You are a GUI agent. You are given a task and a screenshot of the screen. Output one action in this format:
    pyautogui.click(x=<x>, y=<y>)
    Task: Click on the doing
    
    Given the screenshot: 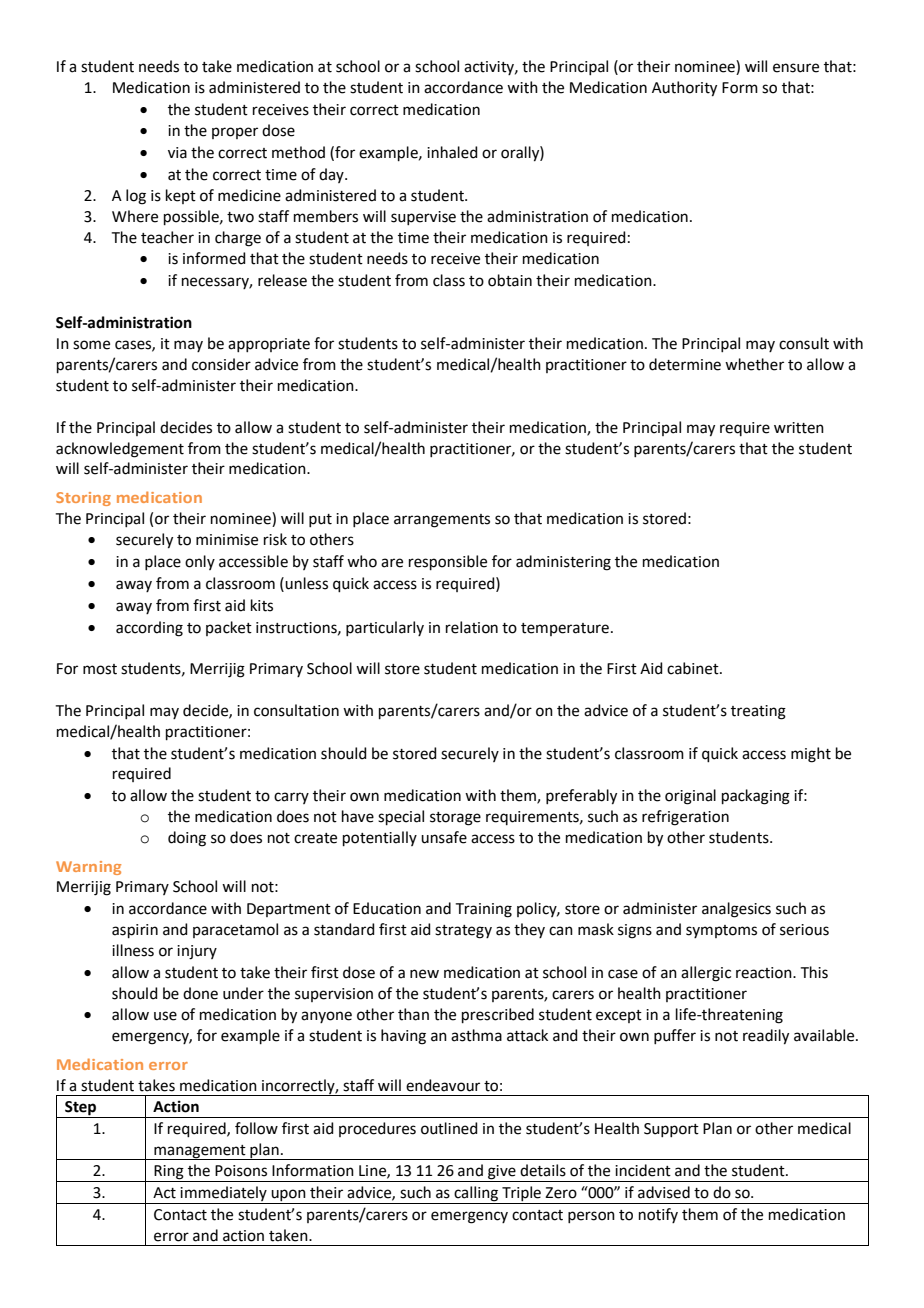 What is the action you would take?
    pyautogui.click(x=187, y=839)
